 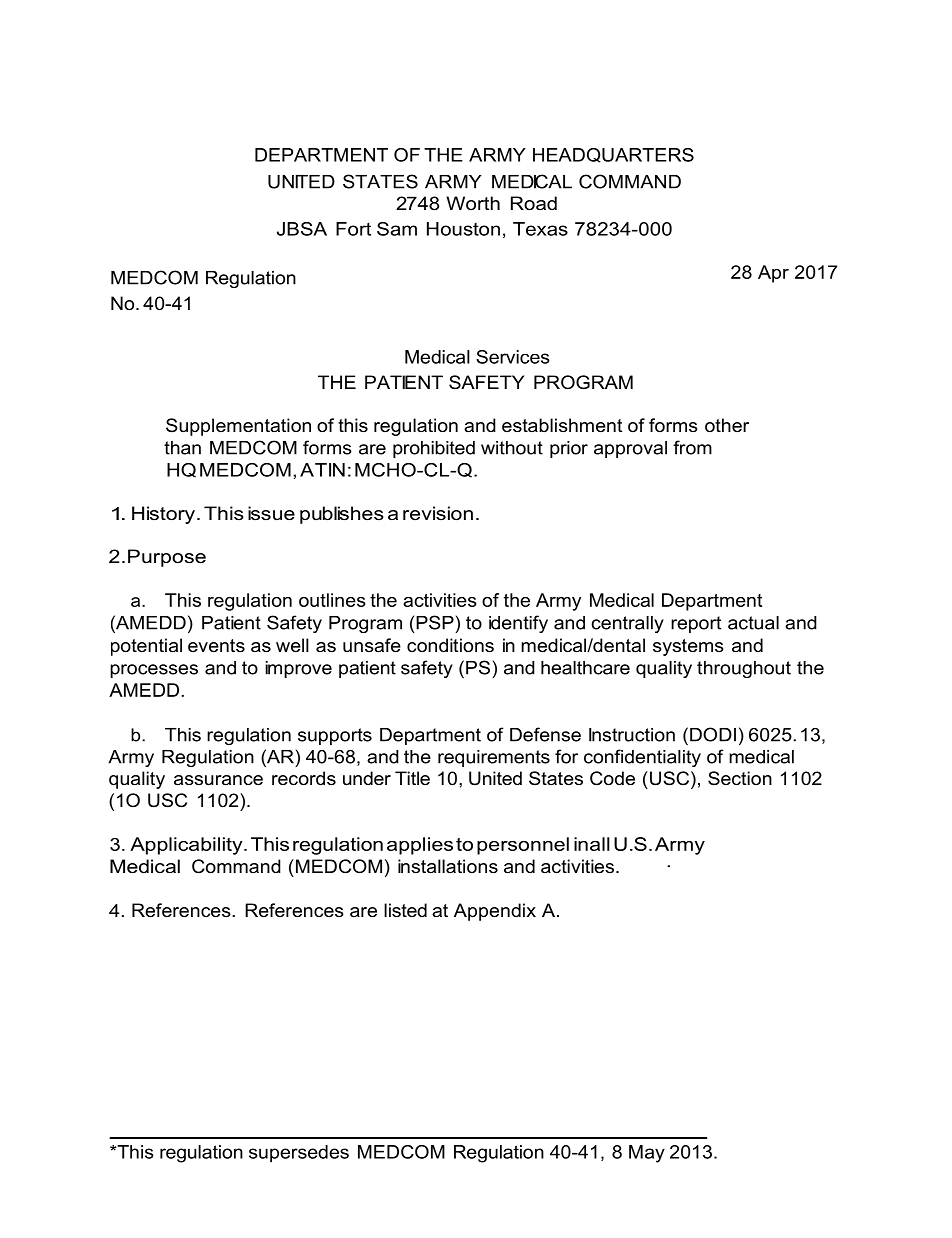 I want to click on Fort, so click(x=353, y=229).
